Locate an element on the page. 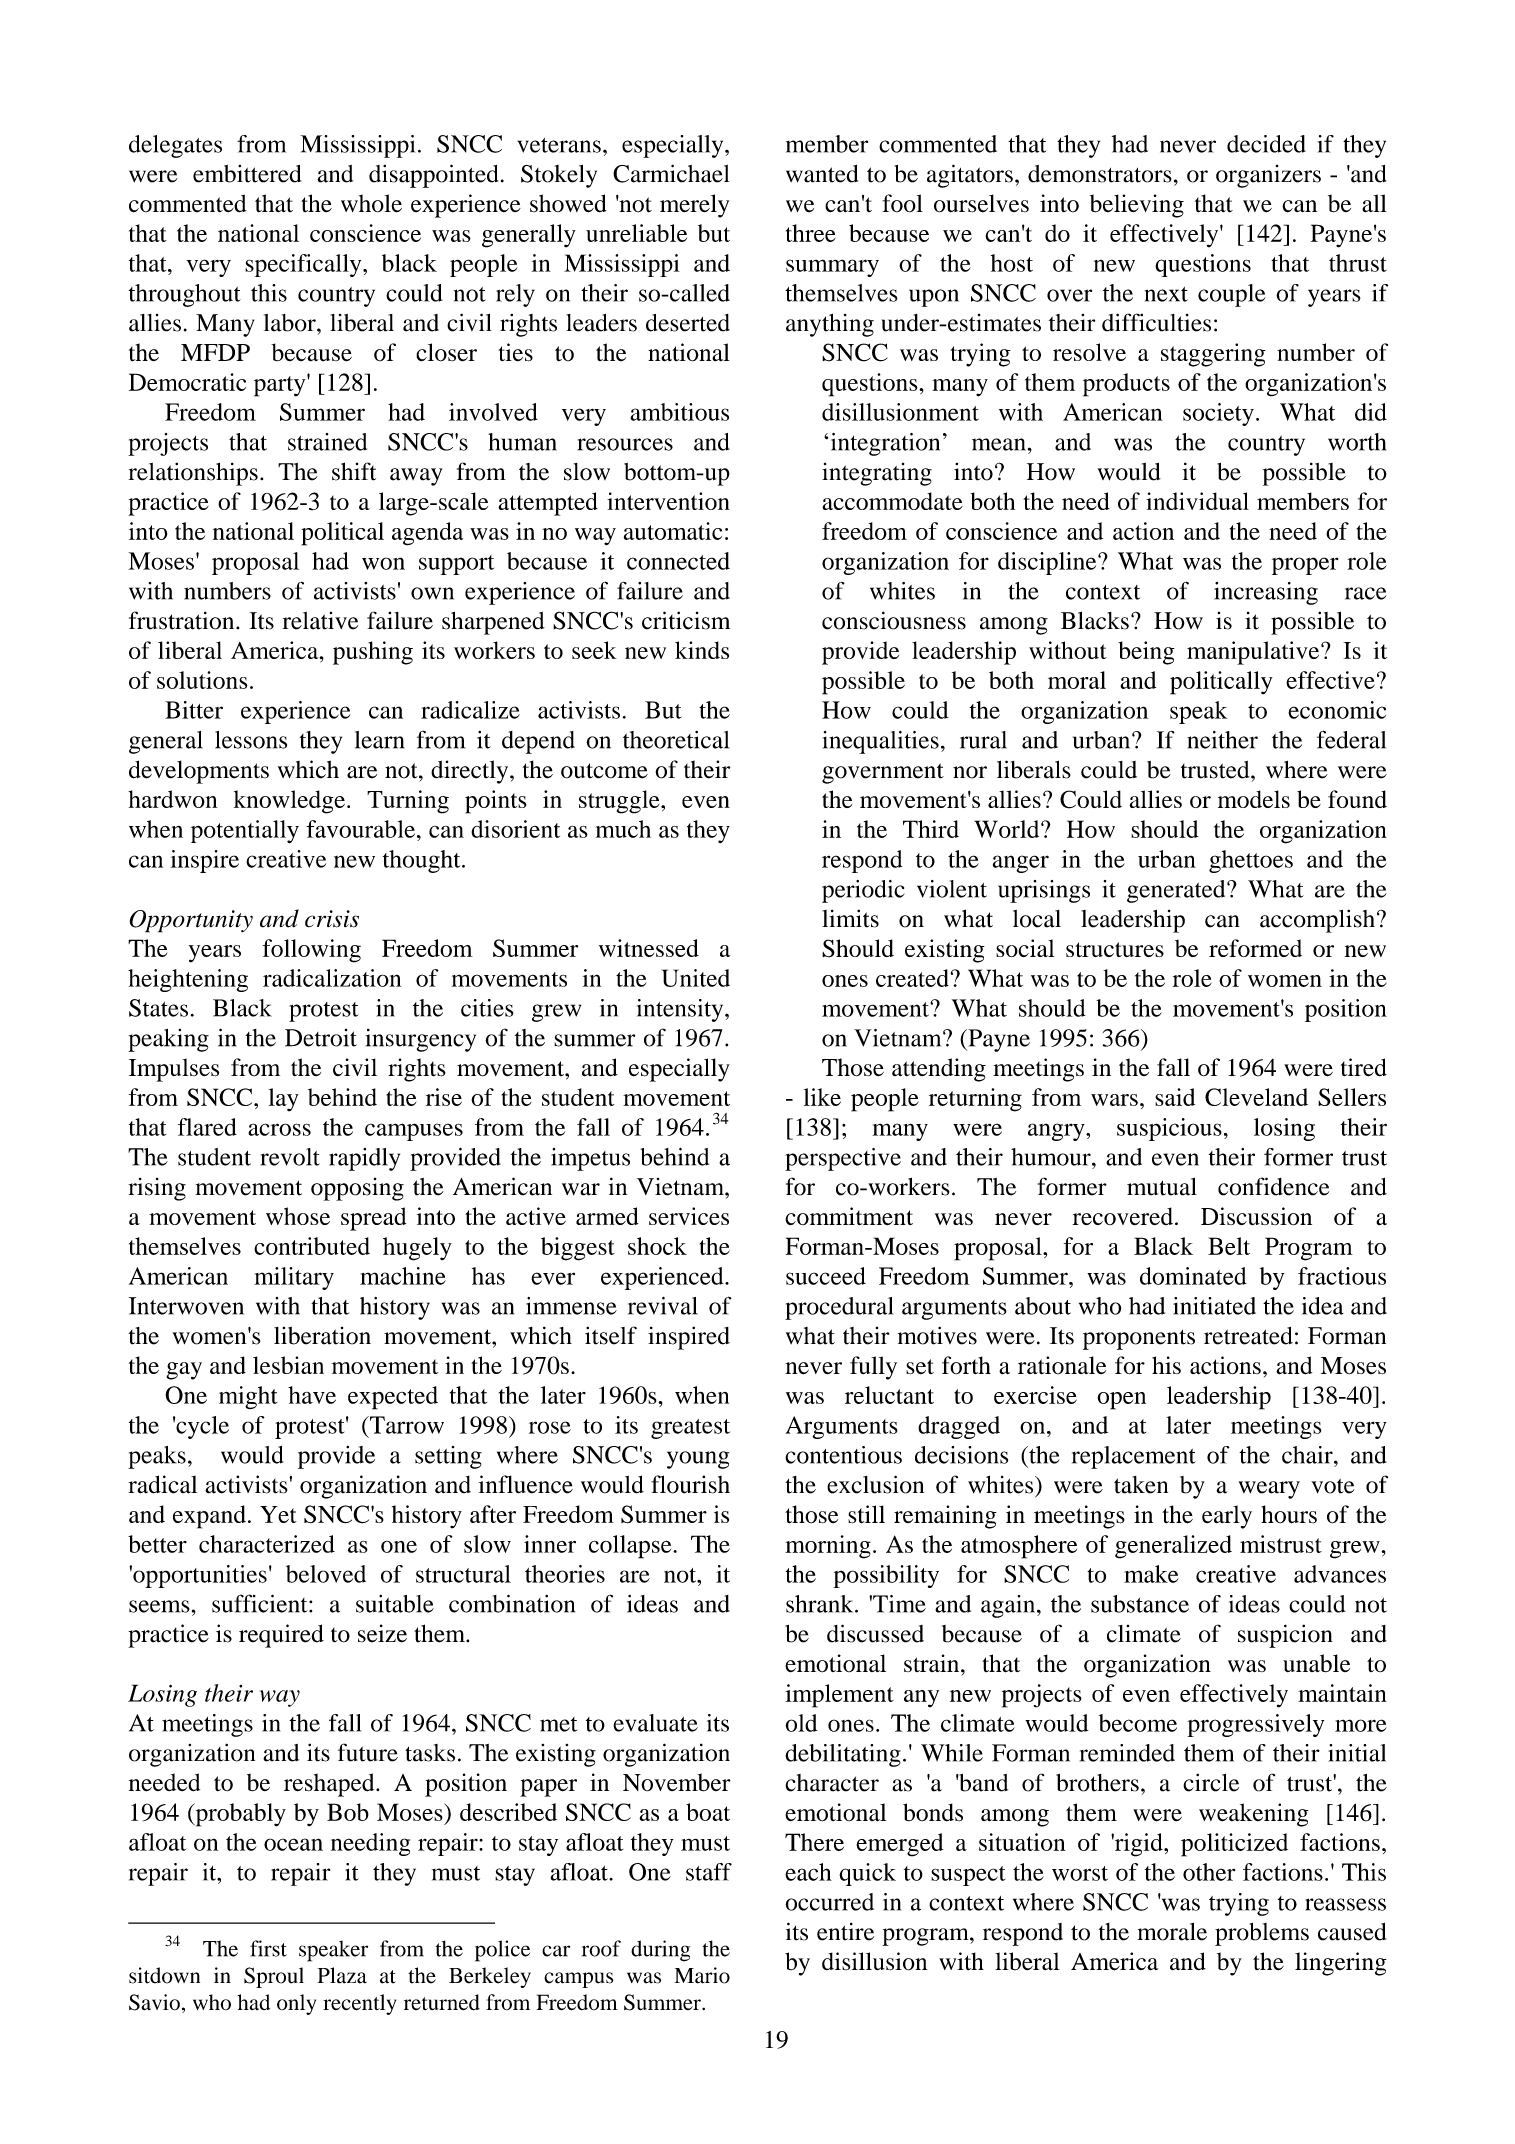 The image size is (1515, 2144). lay is located at coordinates (284, 1100).
